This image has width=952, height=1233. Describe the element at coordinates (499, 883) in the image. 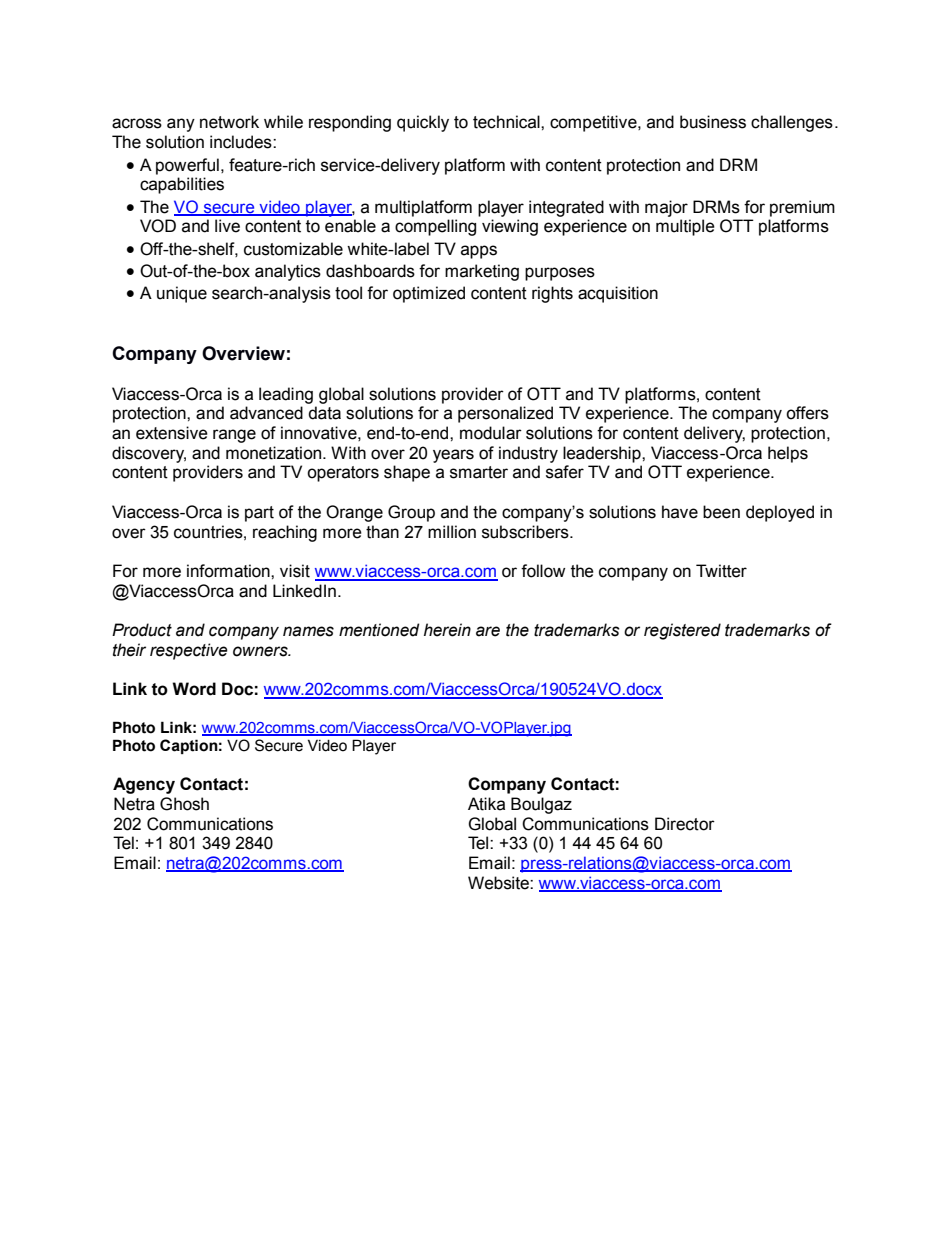

I see `Website` at that location.
